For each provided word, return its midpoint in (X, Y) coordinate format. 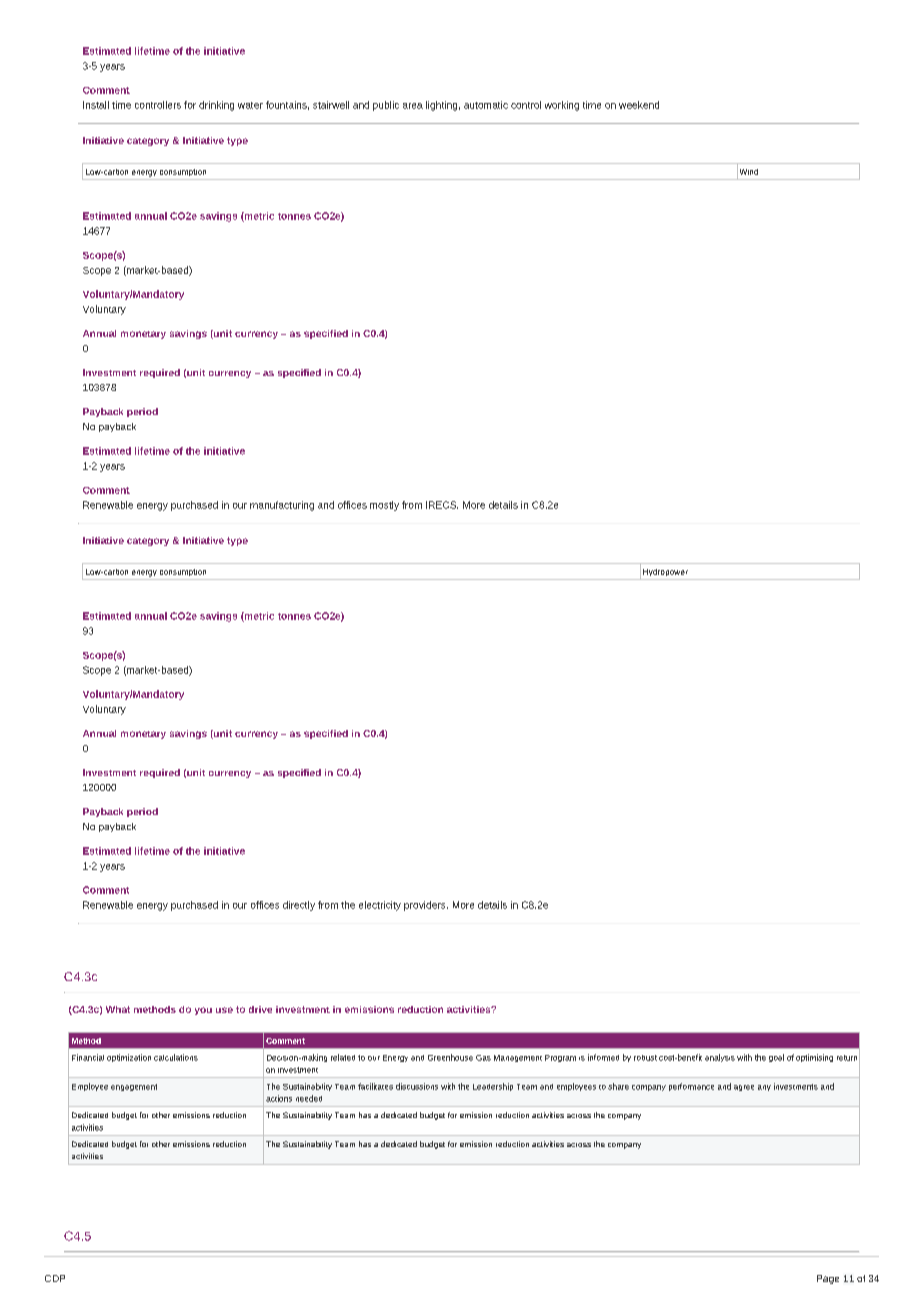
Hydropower (665, 572)
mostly (384, 506)
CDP (55, 1278)
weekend (639, 105)
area (413, 106)
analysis (720, 1058)
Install (96, 105)
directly (299, 906)
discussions (417, 1086)
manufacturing (282, 506)
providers (426, 906)
